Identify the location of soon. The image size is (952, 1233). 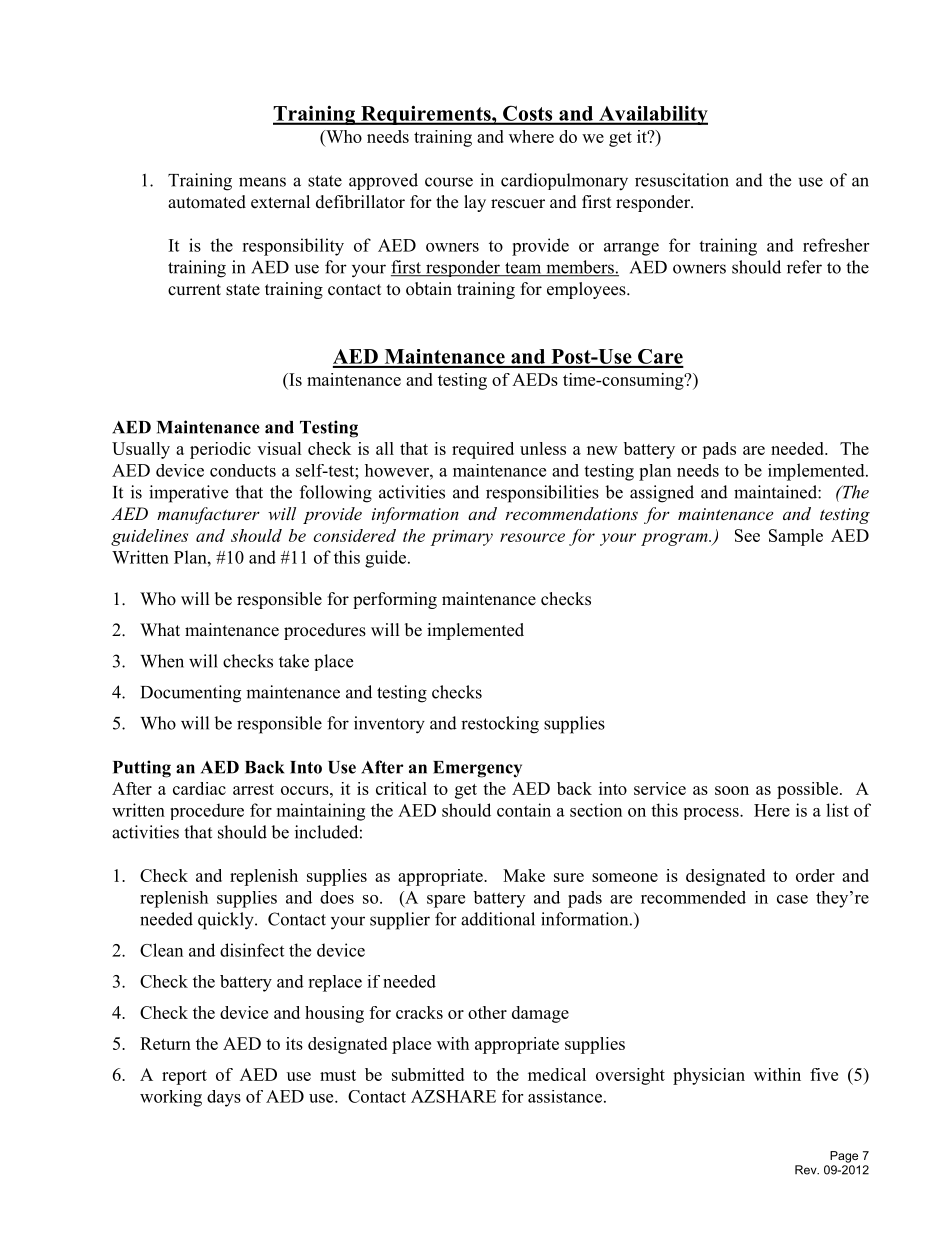
(732, 790).
